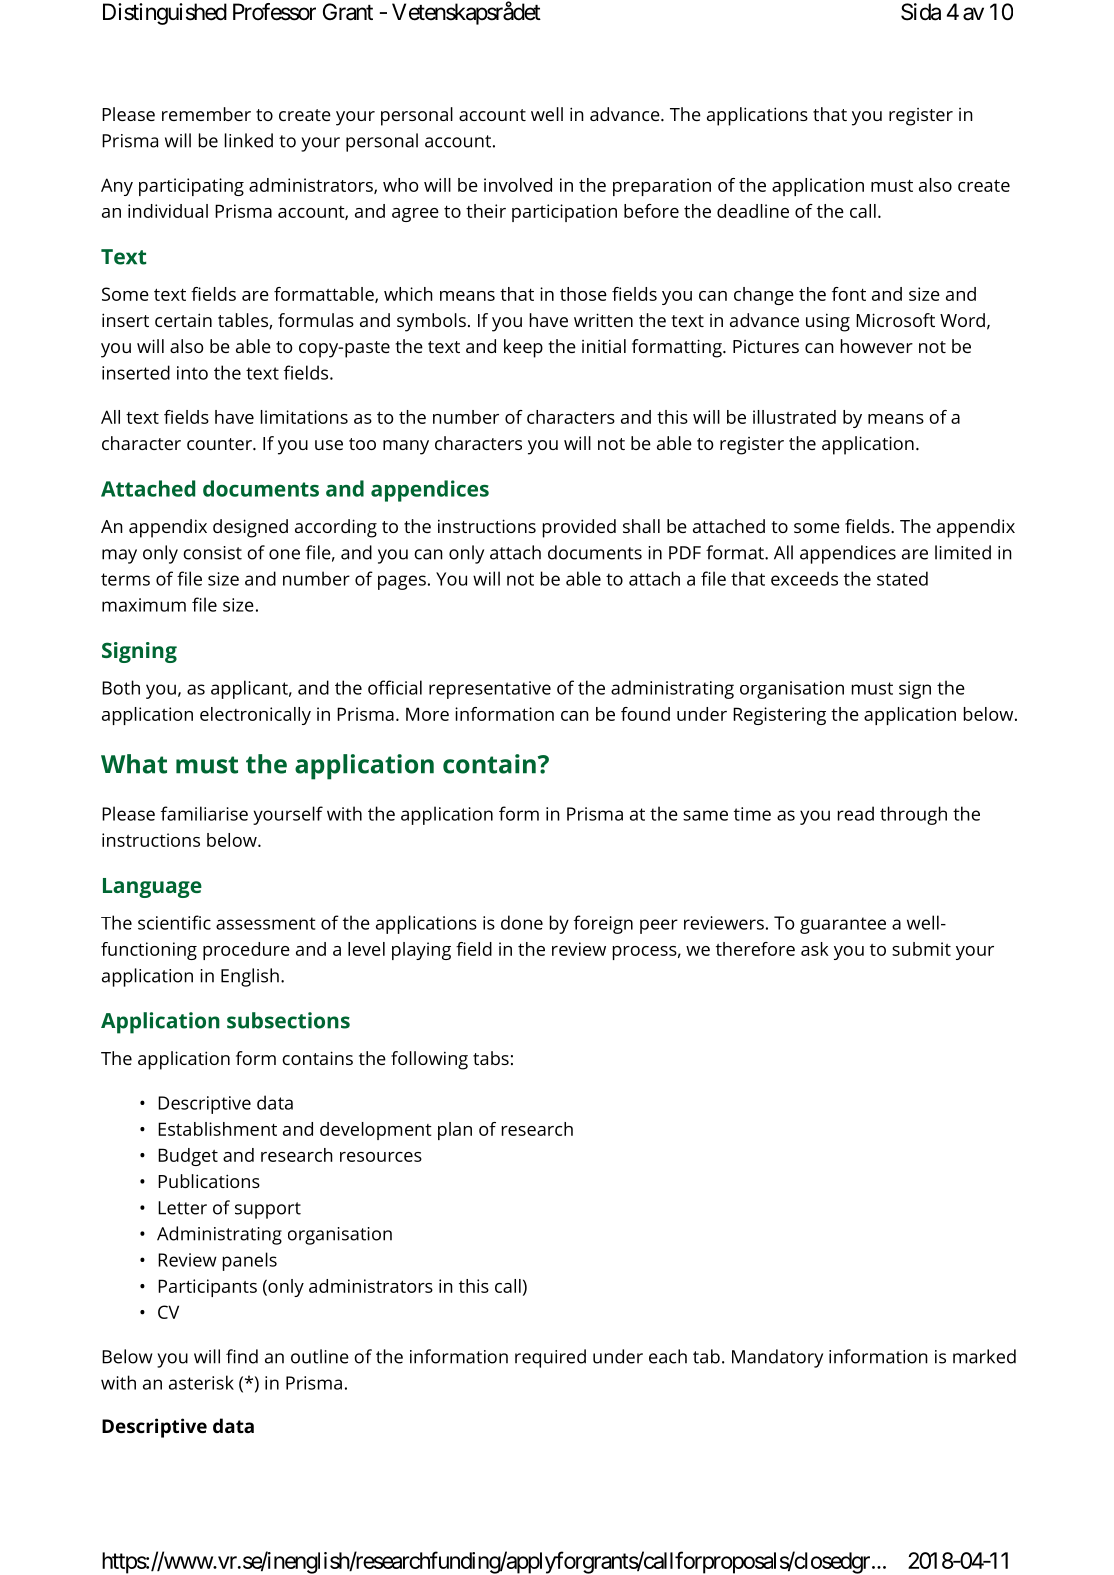 This document has height=1575, width=1114. What do you see at coordinates (121, 687) in the document?
I see `Both` at bounding box center [121, 687].
